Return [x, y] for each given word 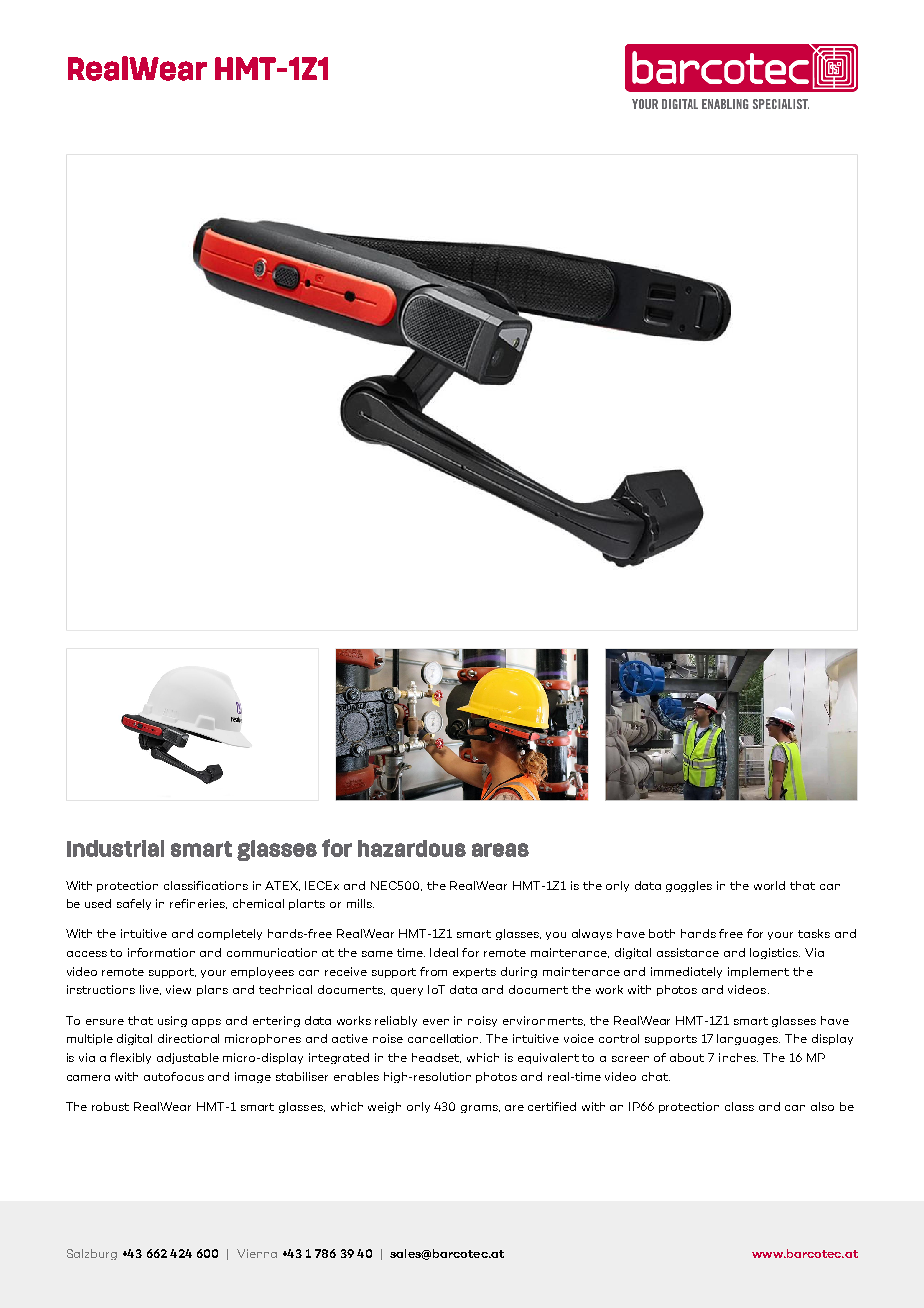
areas [500, 850]
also [822, 1106]
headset [436, 1058]
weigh [384, 1107]
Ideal [444, 952]
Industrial [115, 848]
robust [110, 1106]
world [769, 885]
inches [738, 1057]
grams [480, 1109]
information [161, 952]
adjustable [188, 1058]
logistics [775, 953]
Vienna [257, 1253]
